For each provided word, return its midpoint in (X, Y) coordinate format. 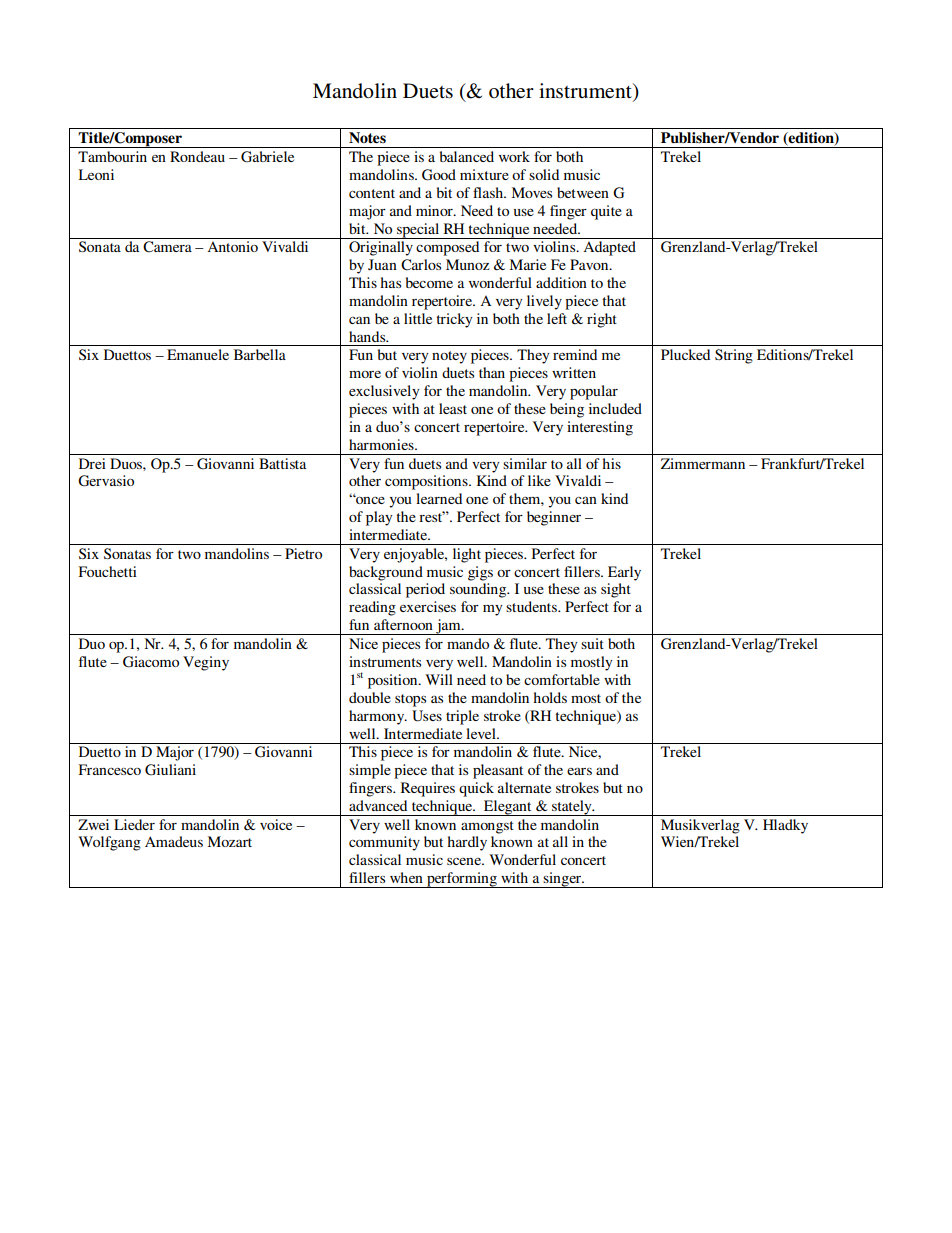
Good (439, 175)
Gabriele (267, 157)
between (583, 192)
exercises (428, 606)
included (615, 408)
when (406, 877)
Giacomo (151, 662)
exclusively (384, 392)
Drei (92, 463)
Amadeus (174, 841)
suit (592, 643)
